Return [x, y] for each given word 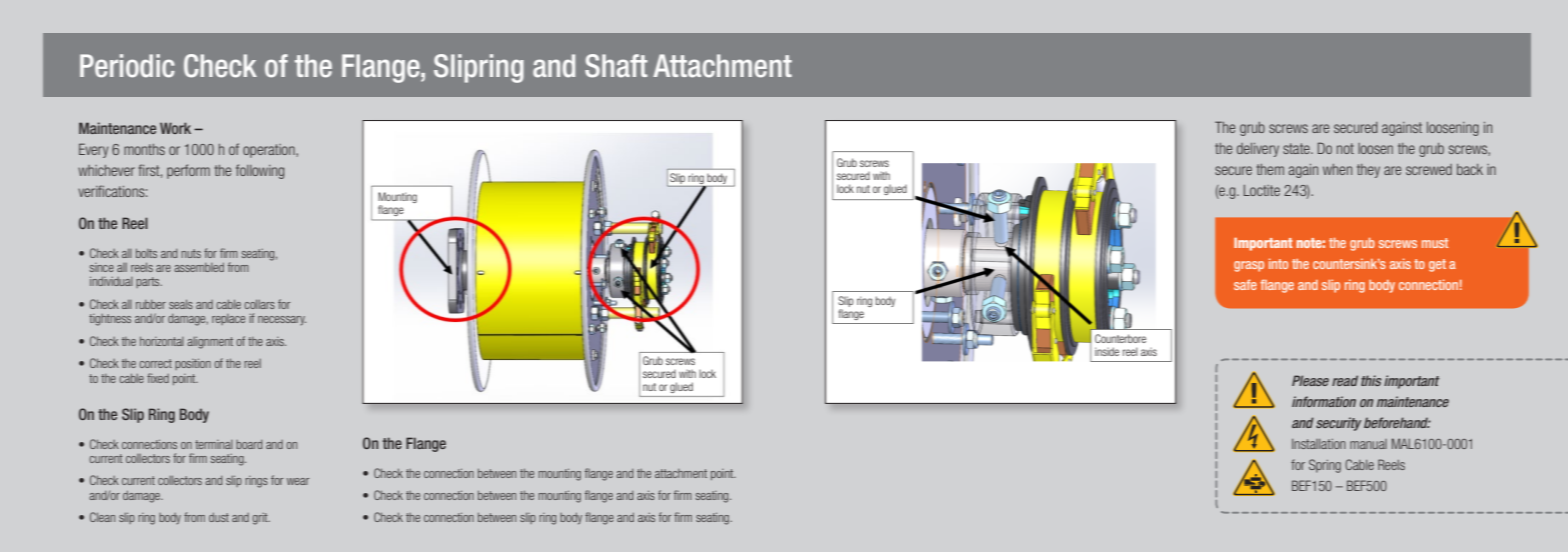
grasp [1249, 266]
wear [298, 481]
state [1297, 148]
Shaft [616, 66]
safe [1245, 284]
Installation [1319, 444]
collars [259, 304]
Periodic [127, 66]
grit [261, 519]
